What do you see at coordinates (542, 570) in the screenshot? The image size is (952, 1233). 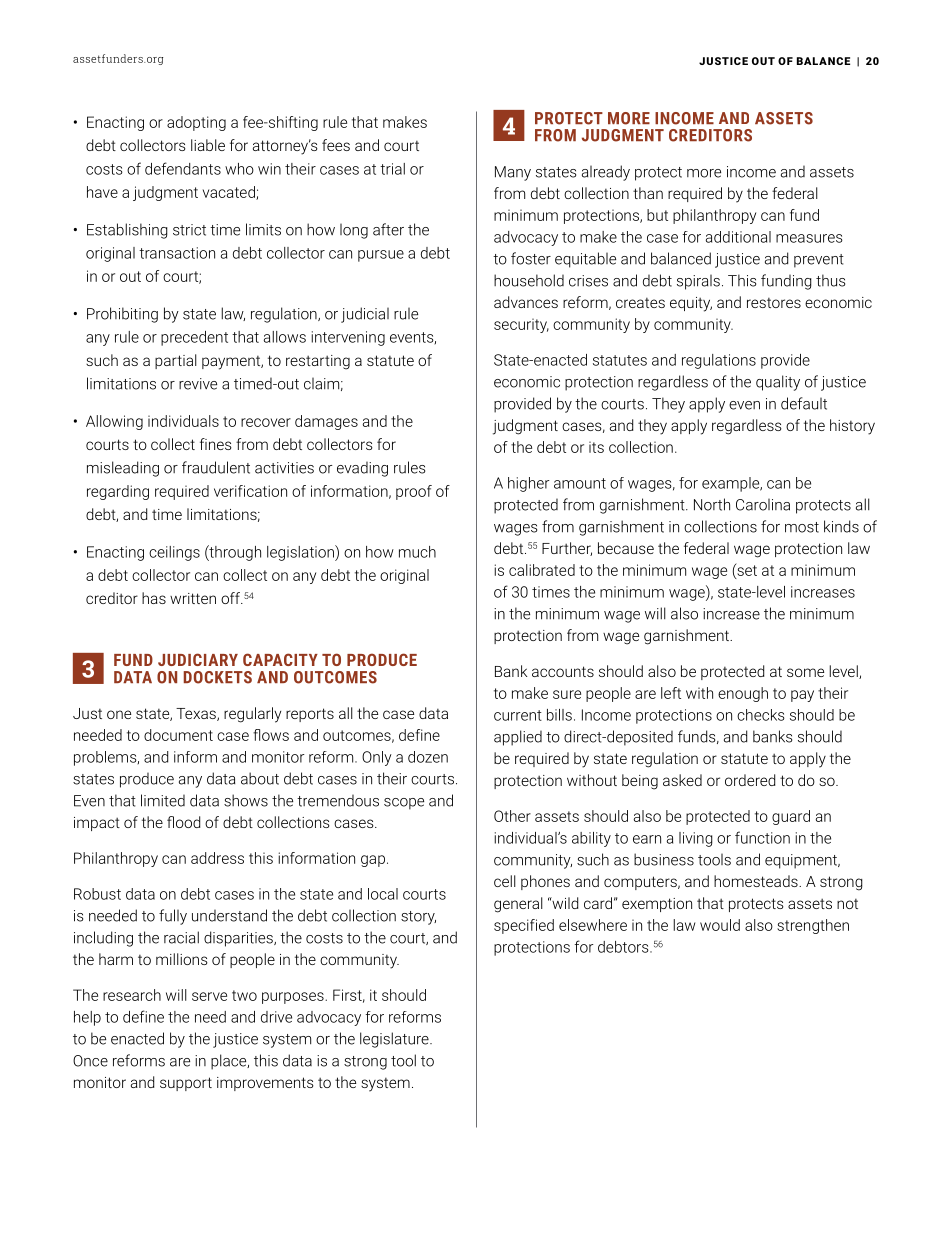 I see `calibrated` at bounding box center [542, 570].
